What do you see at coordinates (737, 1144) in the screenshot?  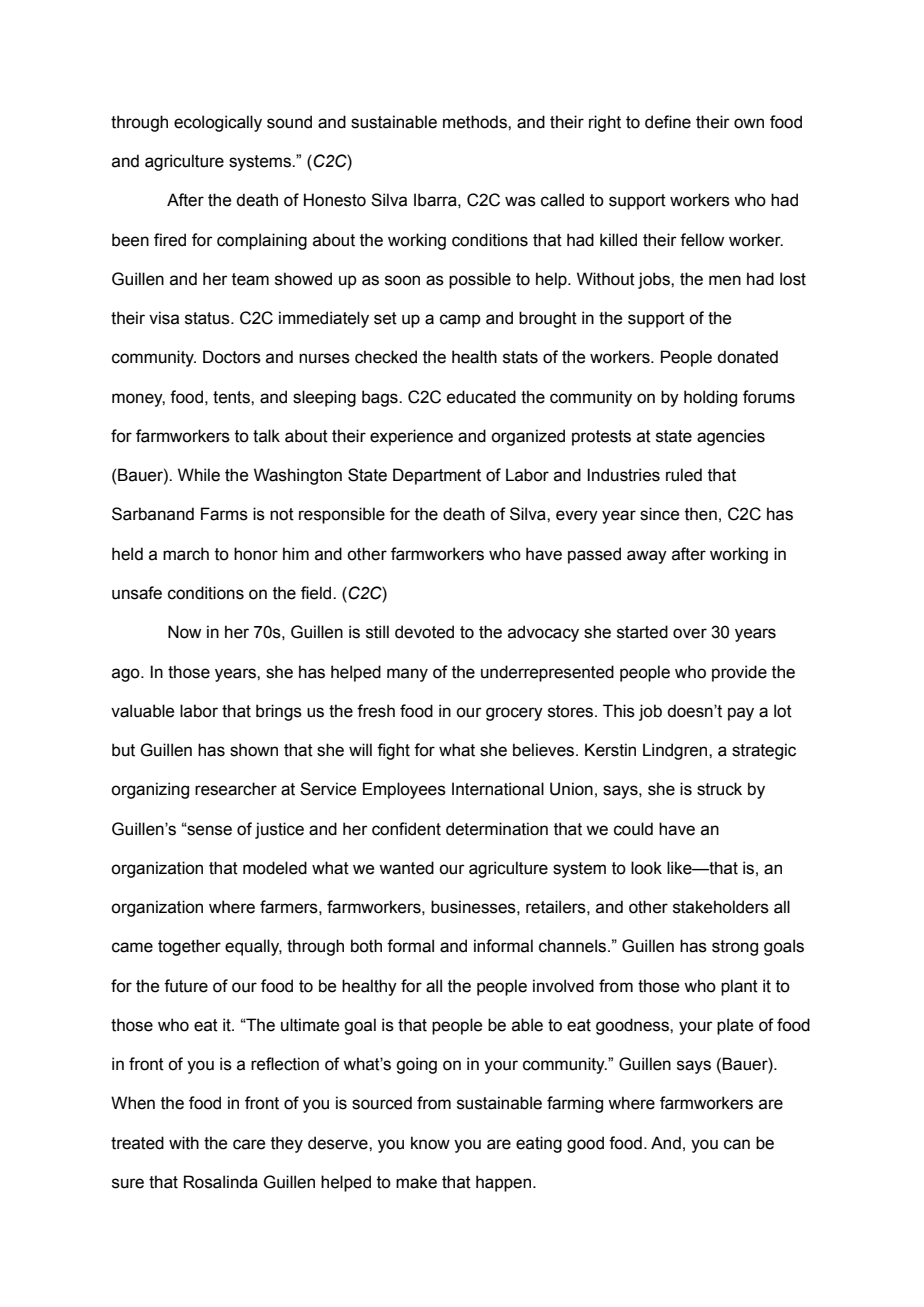 I see `can` at bounding box center [737, 1144].
